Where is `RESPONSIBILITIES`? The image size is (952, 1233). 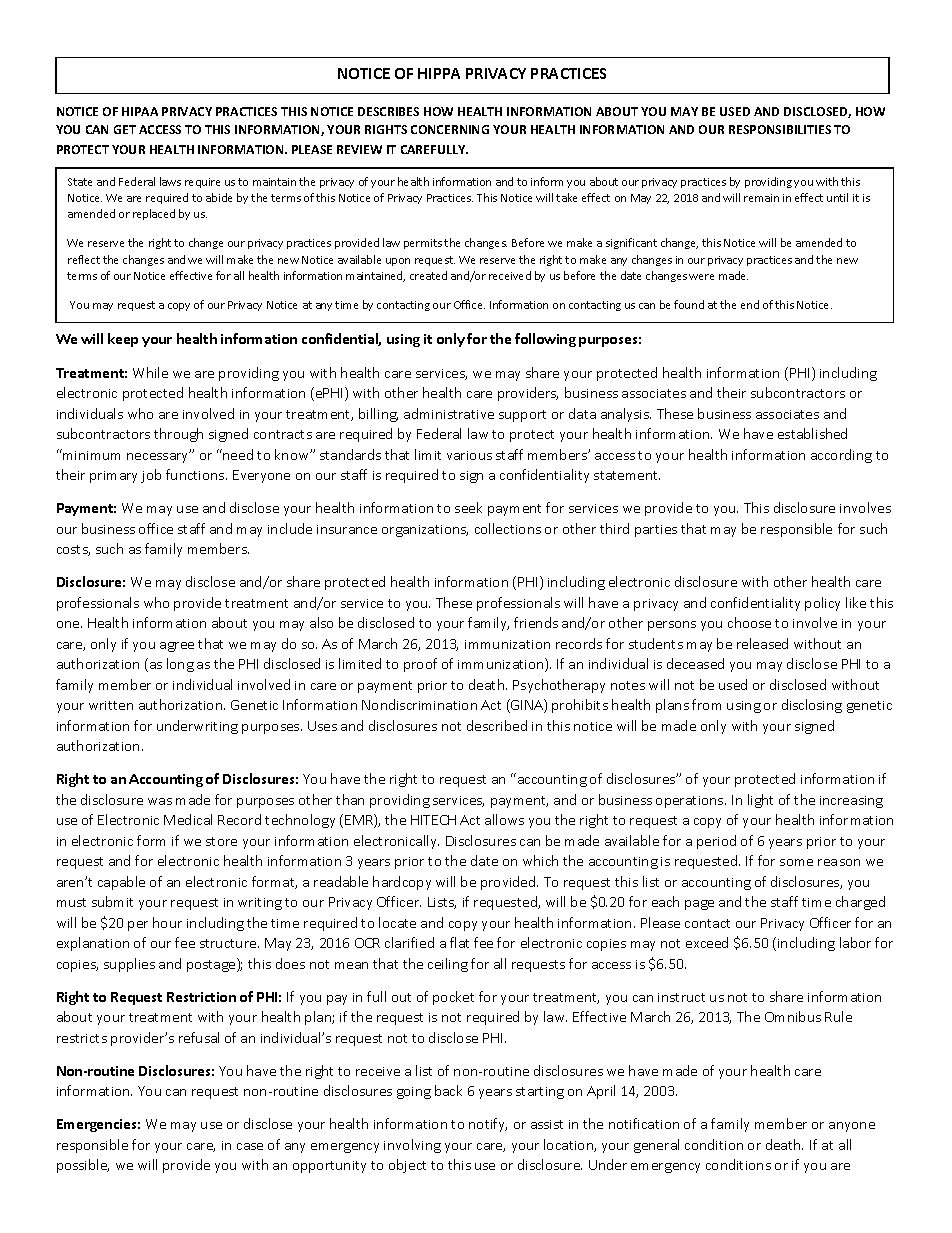
RESPONSIBILITIES is located at coordinates (780, 129).
